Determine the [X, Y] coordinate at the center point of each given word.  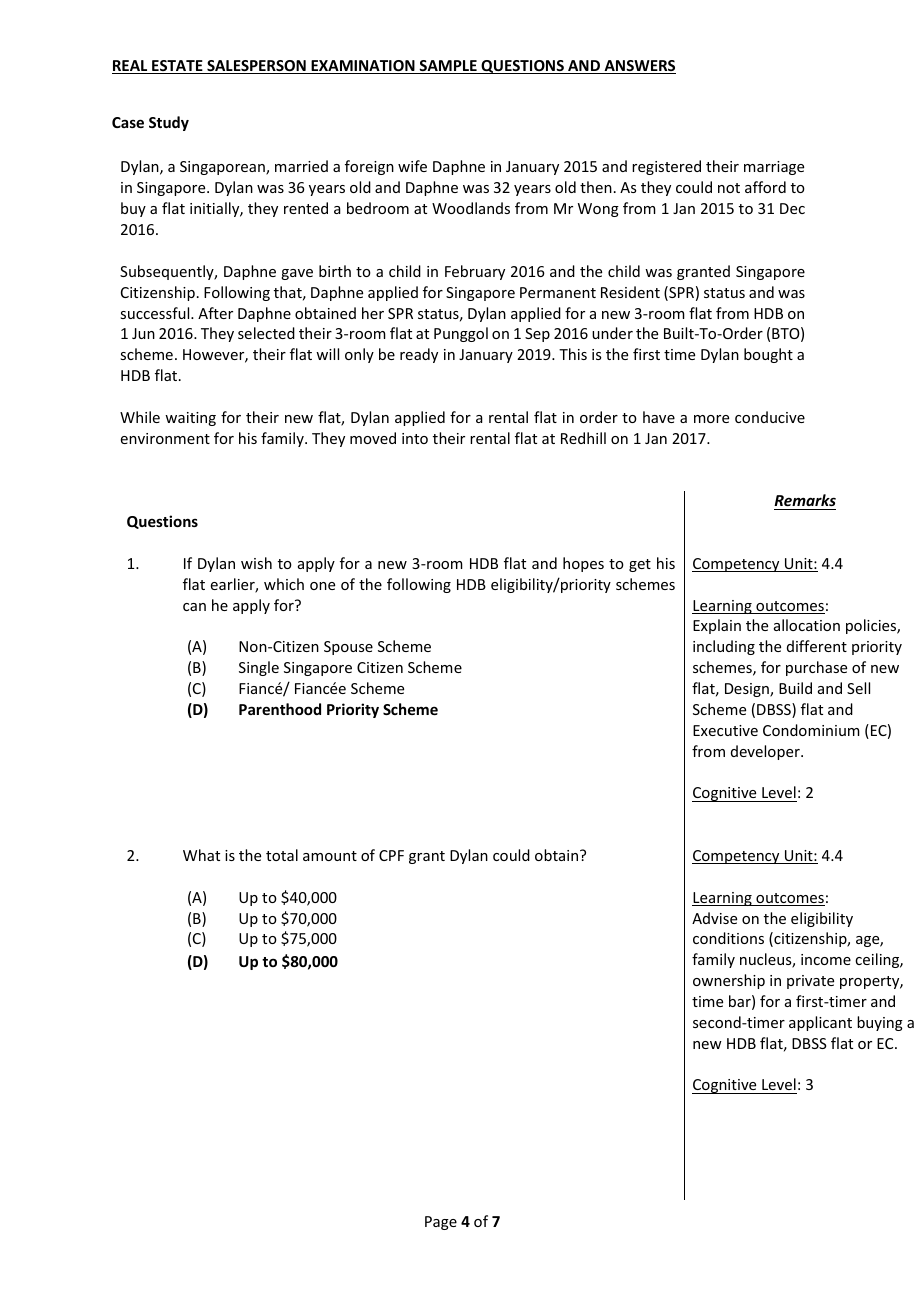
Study [169, 123]
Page [441, 1223]
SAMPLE [448, 67]
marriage [774, 168]
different [817, 646]
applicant [820, 1023]
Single [259, 668]
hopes [583, 564]
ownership [729, 981]
